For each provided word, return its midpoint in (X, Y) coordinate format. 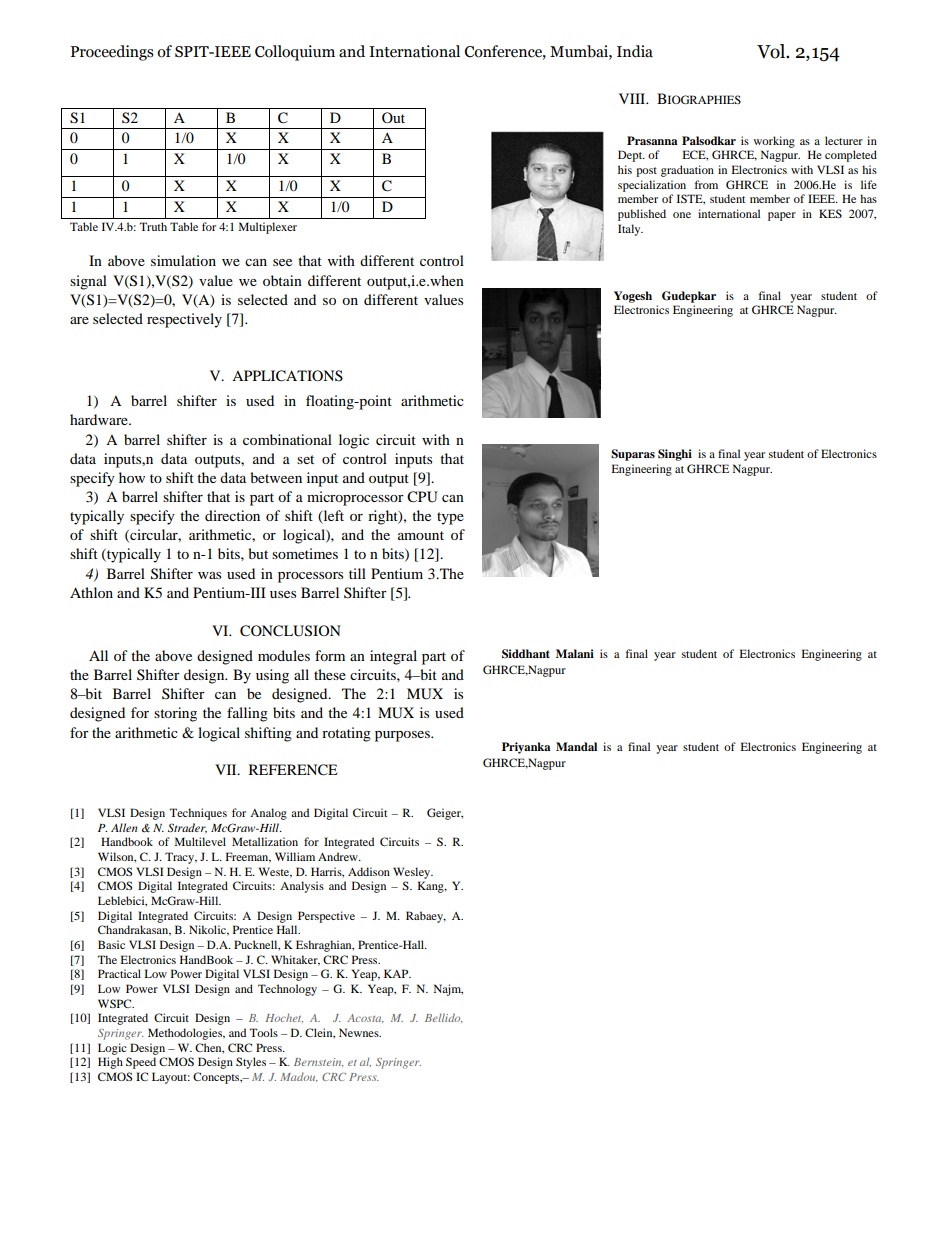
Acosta (365, 1018)
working (774, 142)
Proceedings (112, 53)
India (635, 51)
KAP (397, 973)
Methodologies (186, 1034)
